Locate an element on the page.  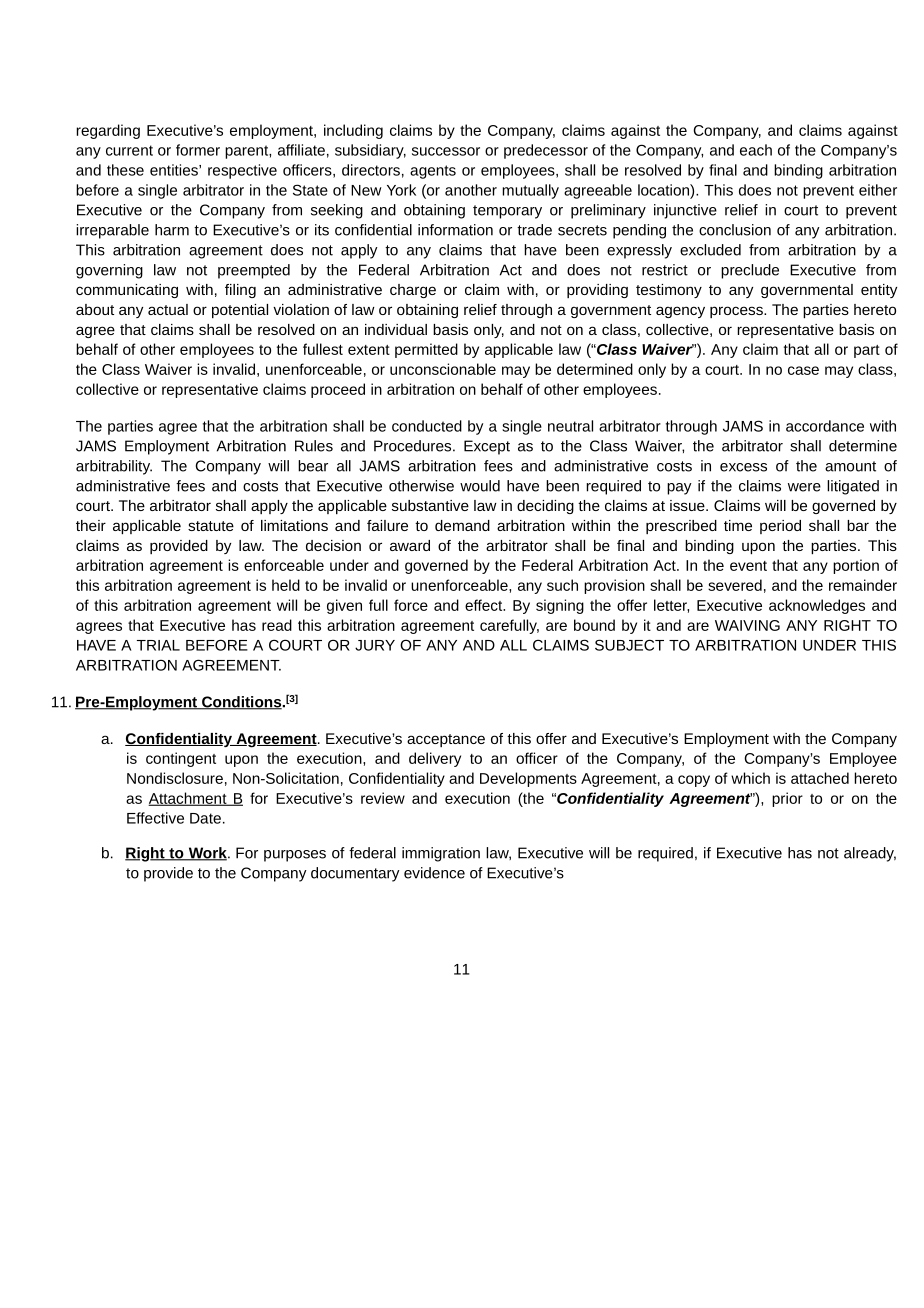
successor is located at coordinates (446, 151).
